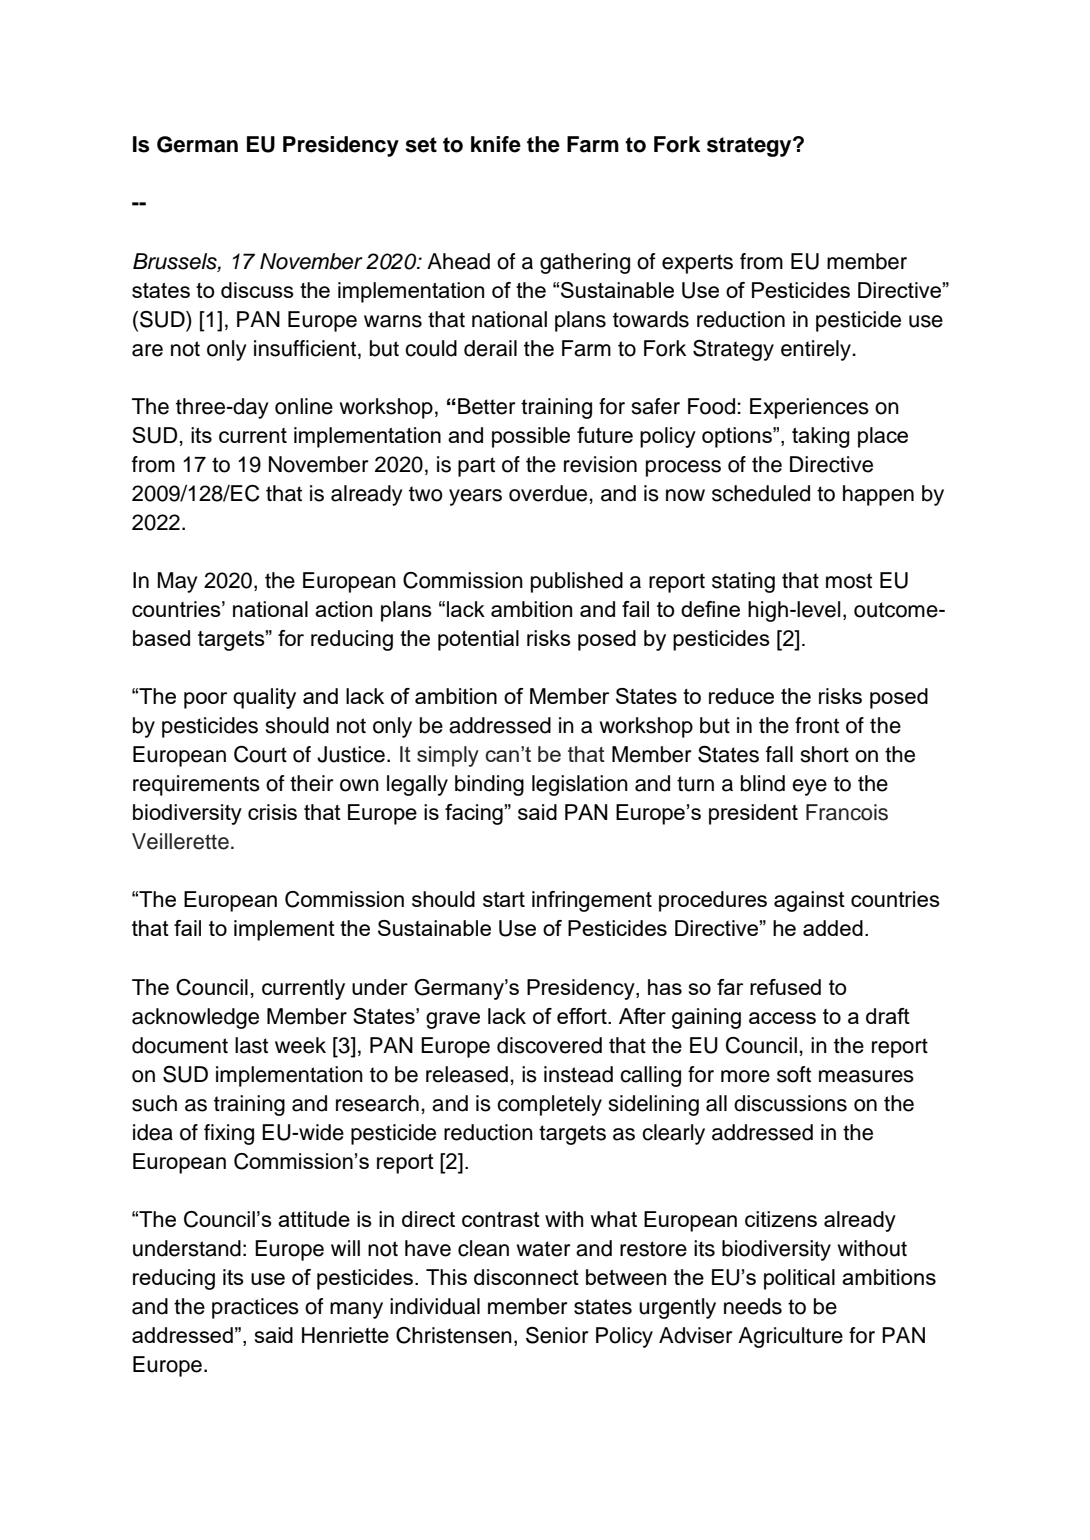 The image size is (1090, 1540). What do you see at coordinates (496, 144) in the page?
I see `knife` at bounding box center [496, 144].
